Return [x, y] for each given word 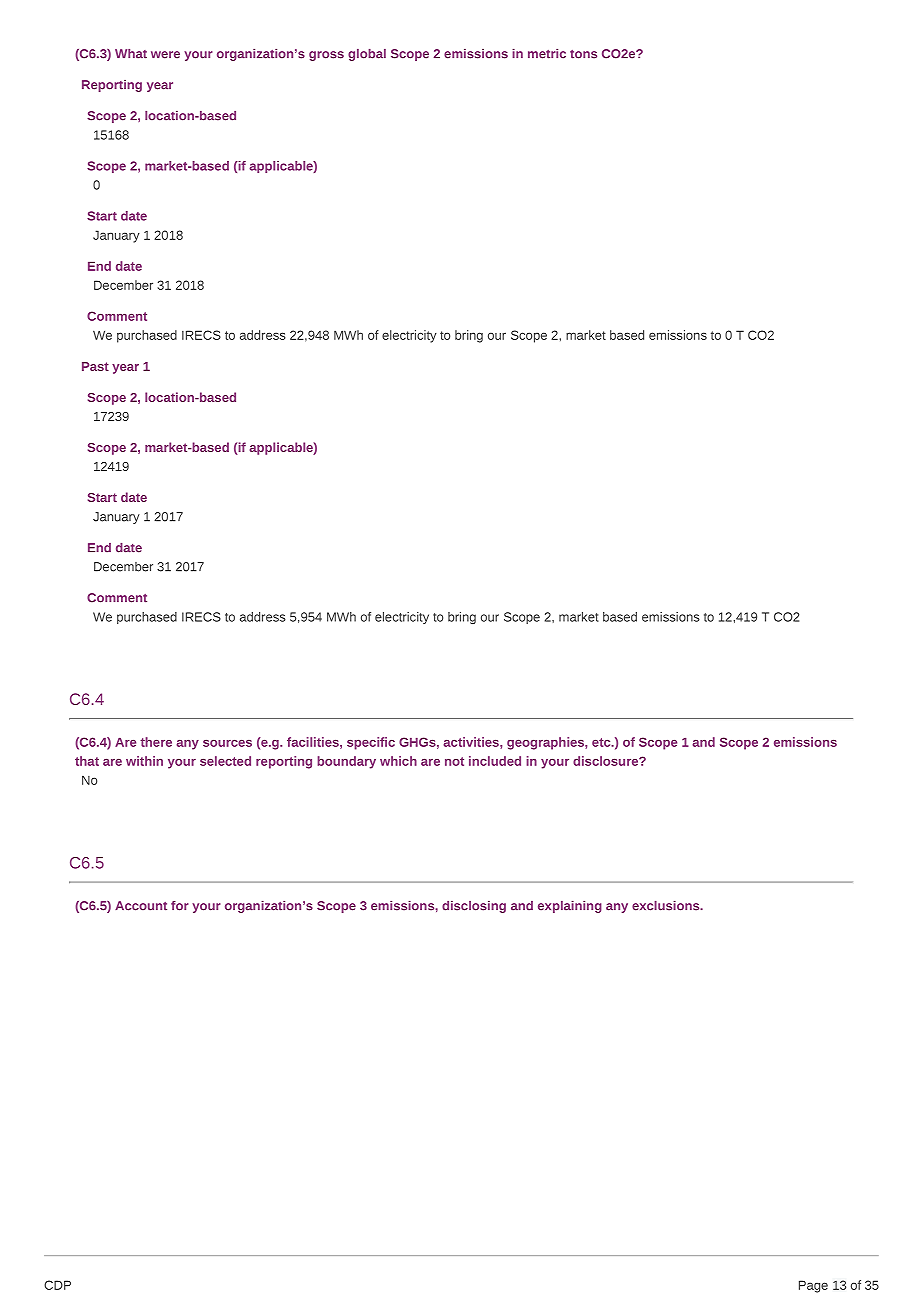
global [367, 55]
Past [95, 366]
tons [583, 54]
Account [141, 906]
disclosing [474, 907]
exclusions [667, 906]
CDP [57, 1285]
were [165, 55]
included [495, 761]
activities [472, 742]
